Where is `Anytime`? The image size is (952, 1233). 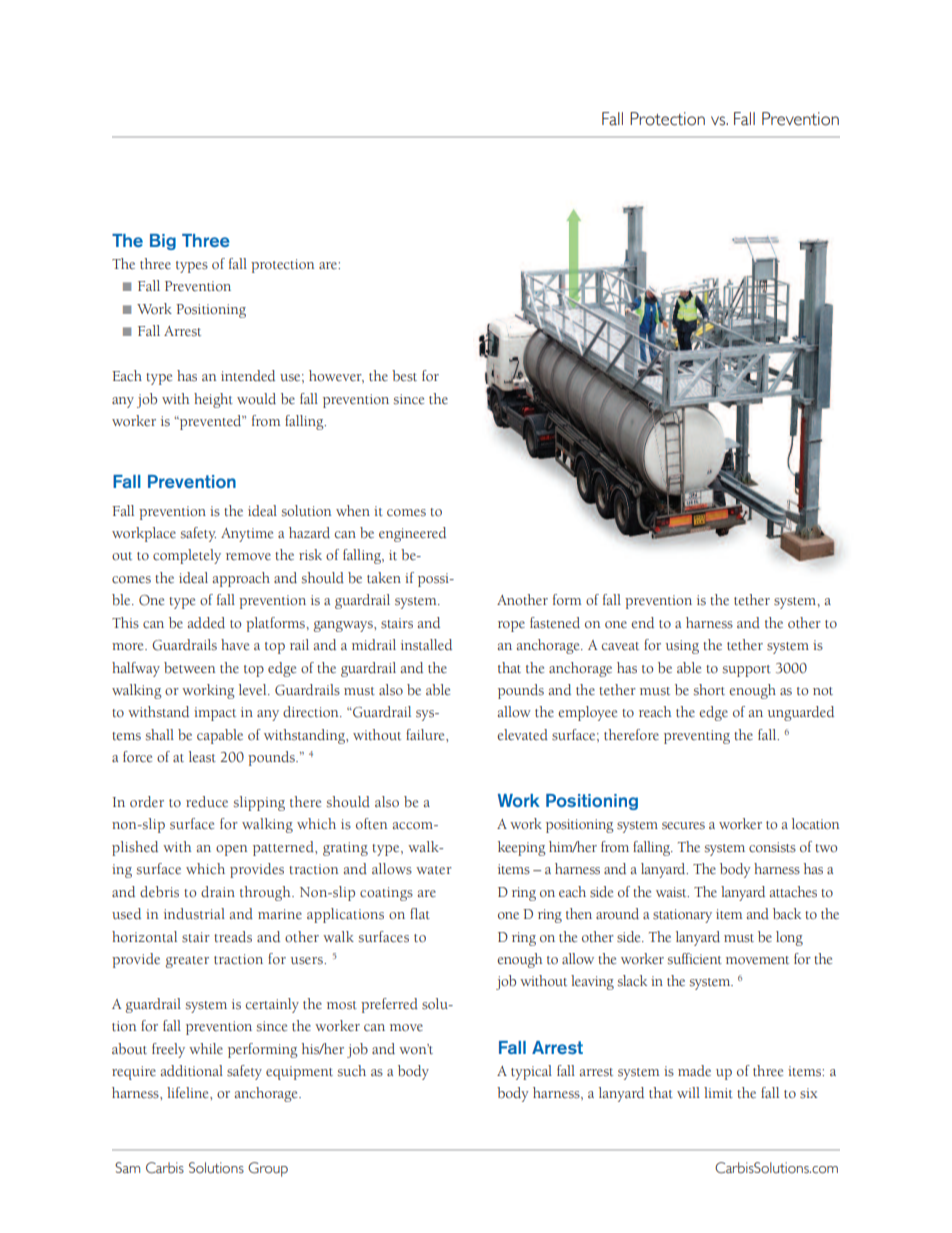
Anytime is located at coordinates (247, 535).
